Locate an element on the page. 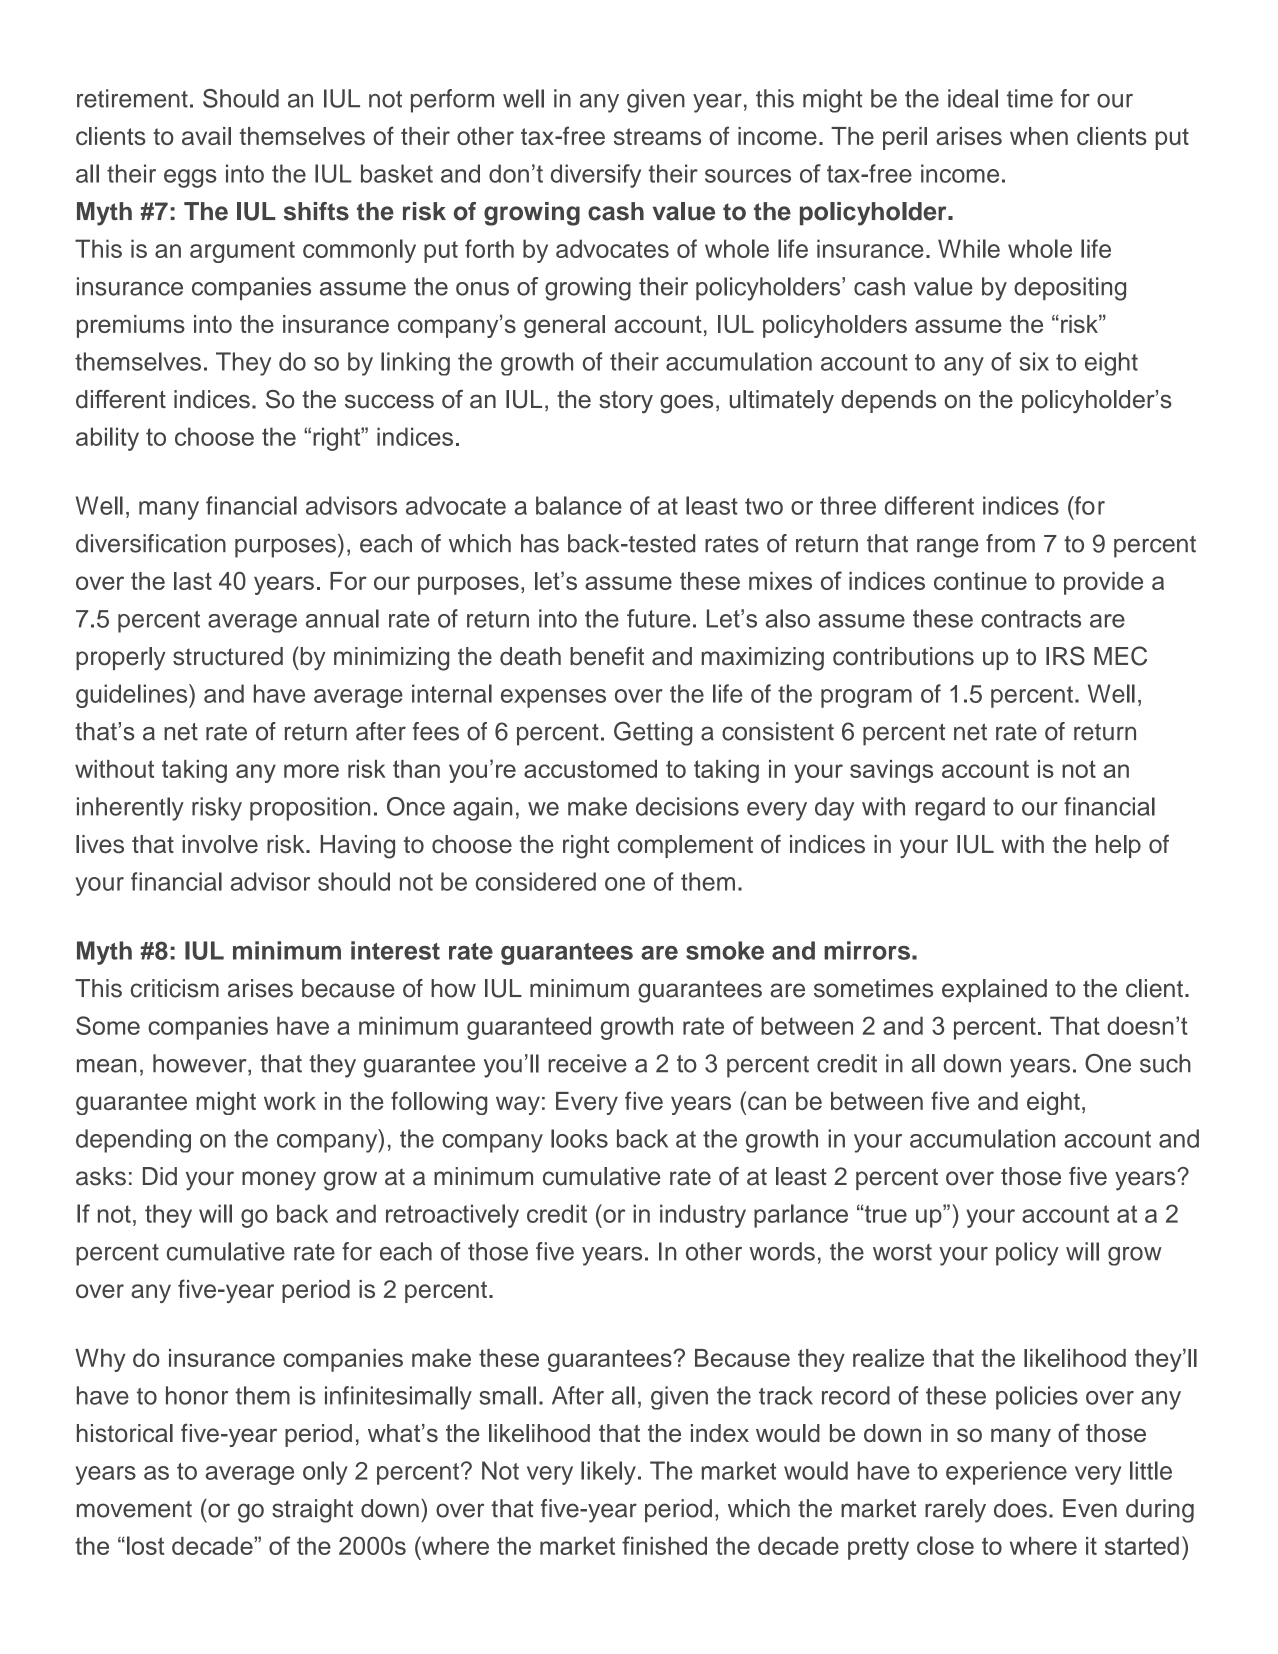  contracts is located at coordinates (1031, 619).
